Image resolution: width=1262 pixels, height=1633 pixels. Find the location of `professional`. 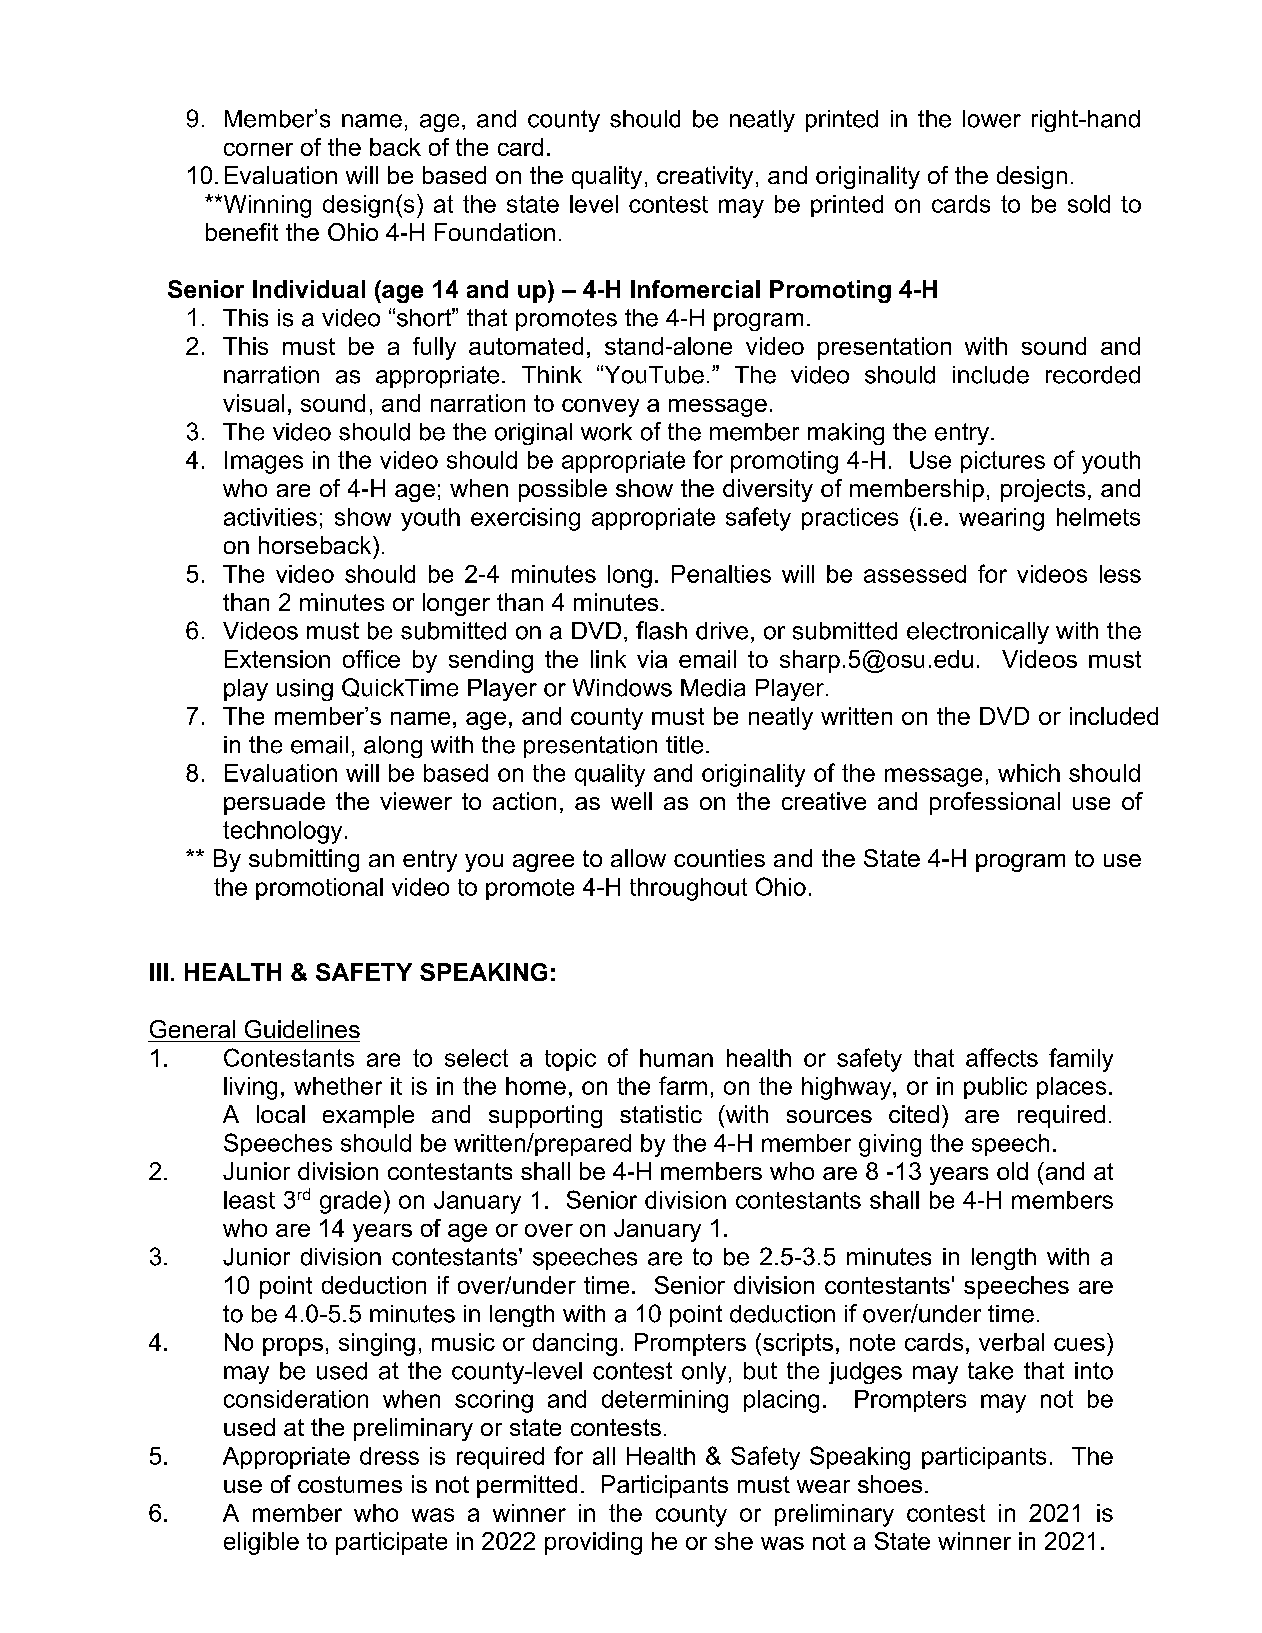

professional is located at coordinates (995, 803).
